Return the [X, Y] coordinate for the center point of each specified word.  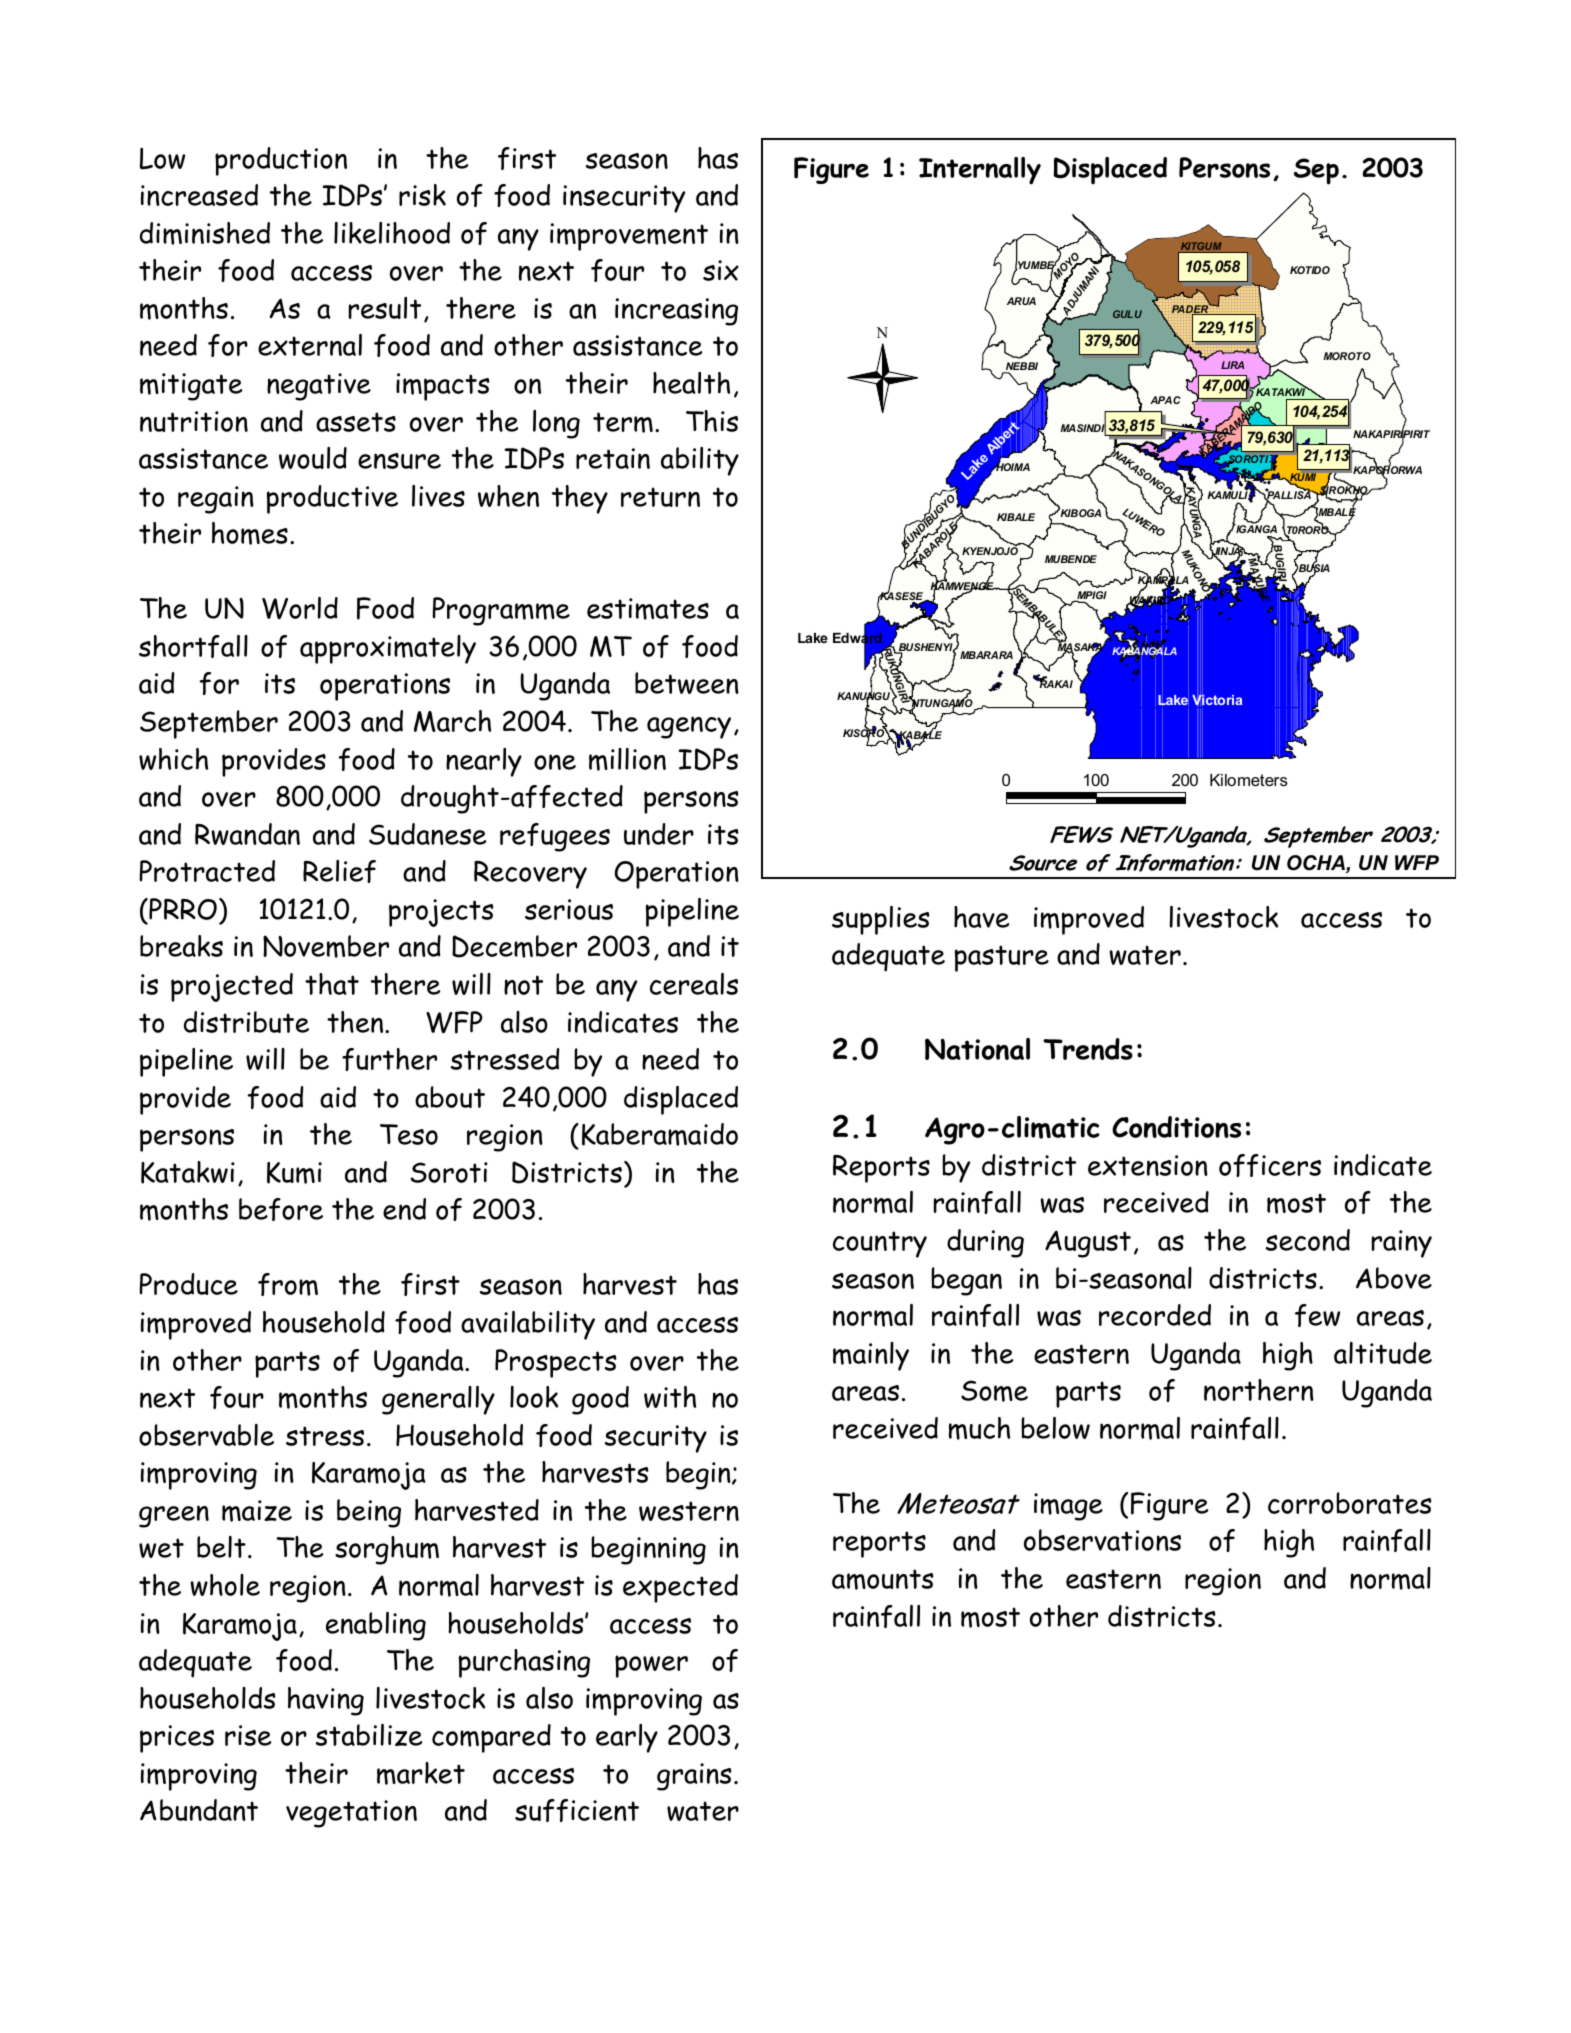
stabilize [369, 1735]
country [880, 1244]
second [1308, 1240]
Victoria [1217, 700]
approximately [388, 649]
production [281, 161]
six [721, 270]
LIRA [1232, 365]
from [288, 1284]
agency [689, 727]
